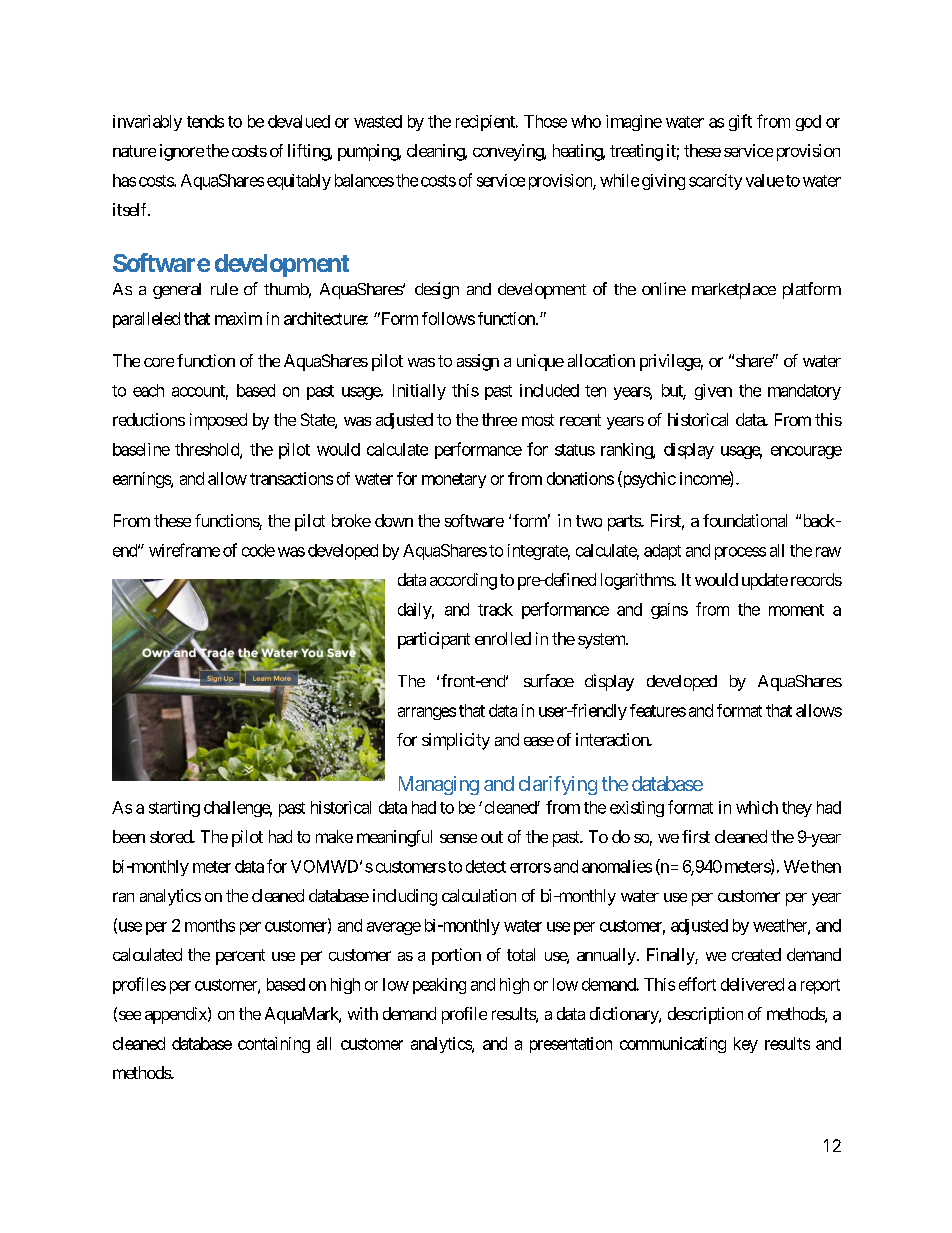 The image size is (952, 1233). What do you see at coordinates (478, 362) in the screenshot?
I see `assign` at bounding box center [478, 362].
